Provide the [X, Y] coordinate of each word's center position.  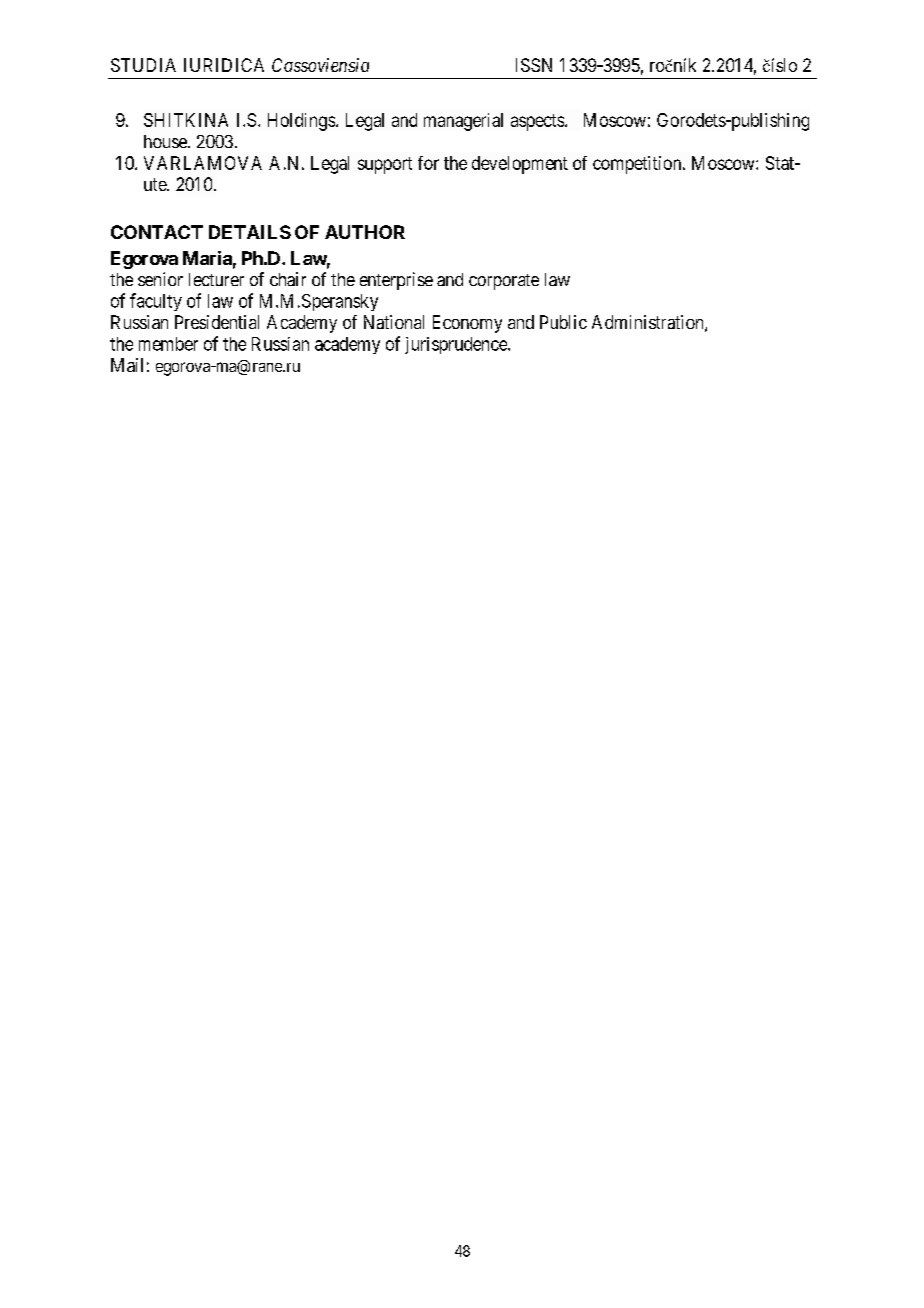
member [168, 344]
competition [638, 165]
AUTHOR [365, 232]
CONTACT [157, 232]
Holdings [301, 122]
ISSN [534, 65]
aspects [537, 122]
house [166, 141]
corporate [504, 282]
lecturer [216, 279]
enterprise [396, 281]
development [520, 165]
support [385, 165]
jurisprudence [457, 345]
